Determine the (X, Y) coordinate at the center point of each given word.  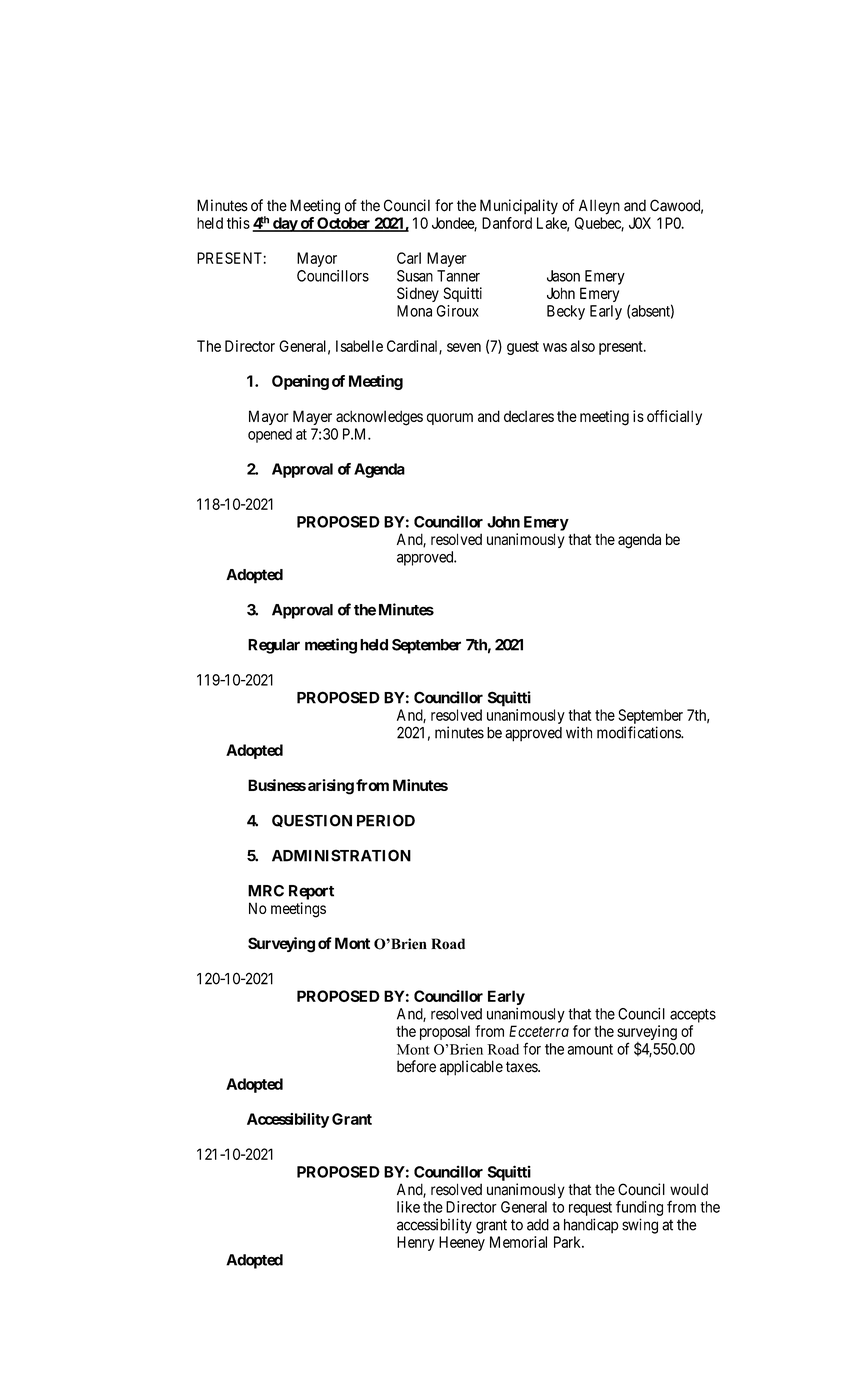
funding (639, 1208)
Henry (415, 1243)
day (285, 224)
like (408, 1207)
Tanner (458, 276)
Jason (563, 276)
